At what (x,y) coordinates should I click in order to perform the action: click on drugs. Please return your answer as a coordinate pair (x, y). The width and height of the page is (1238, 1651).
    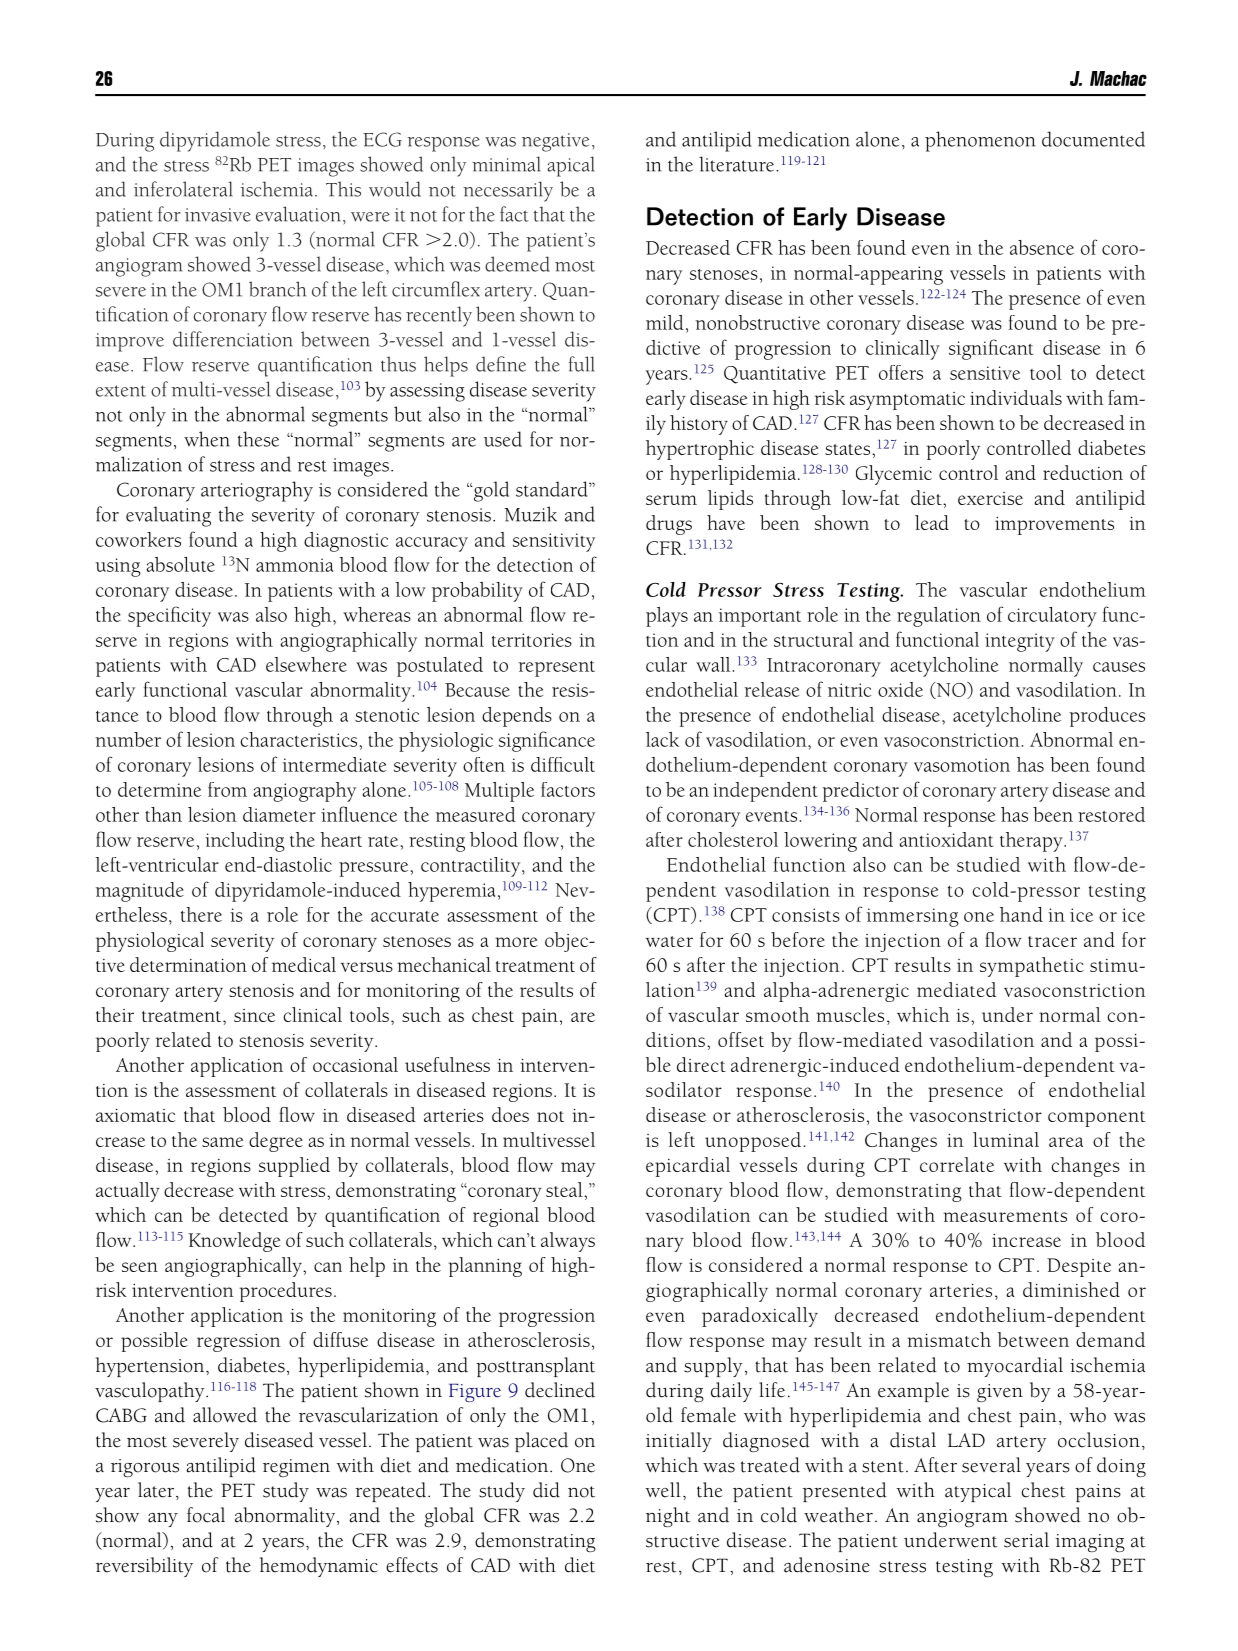
    Looking at the image, I should click on (669, 525).
